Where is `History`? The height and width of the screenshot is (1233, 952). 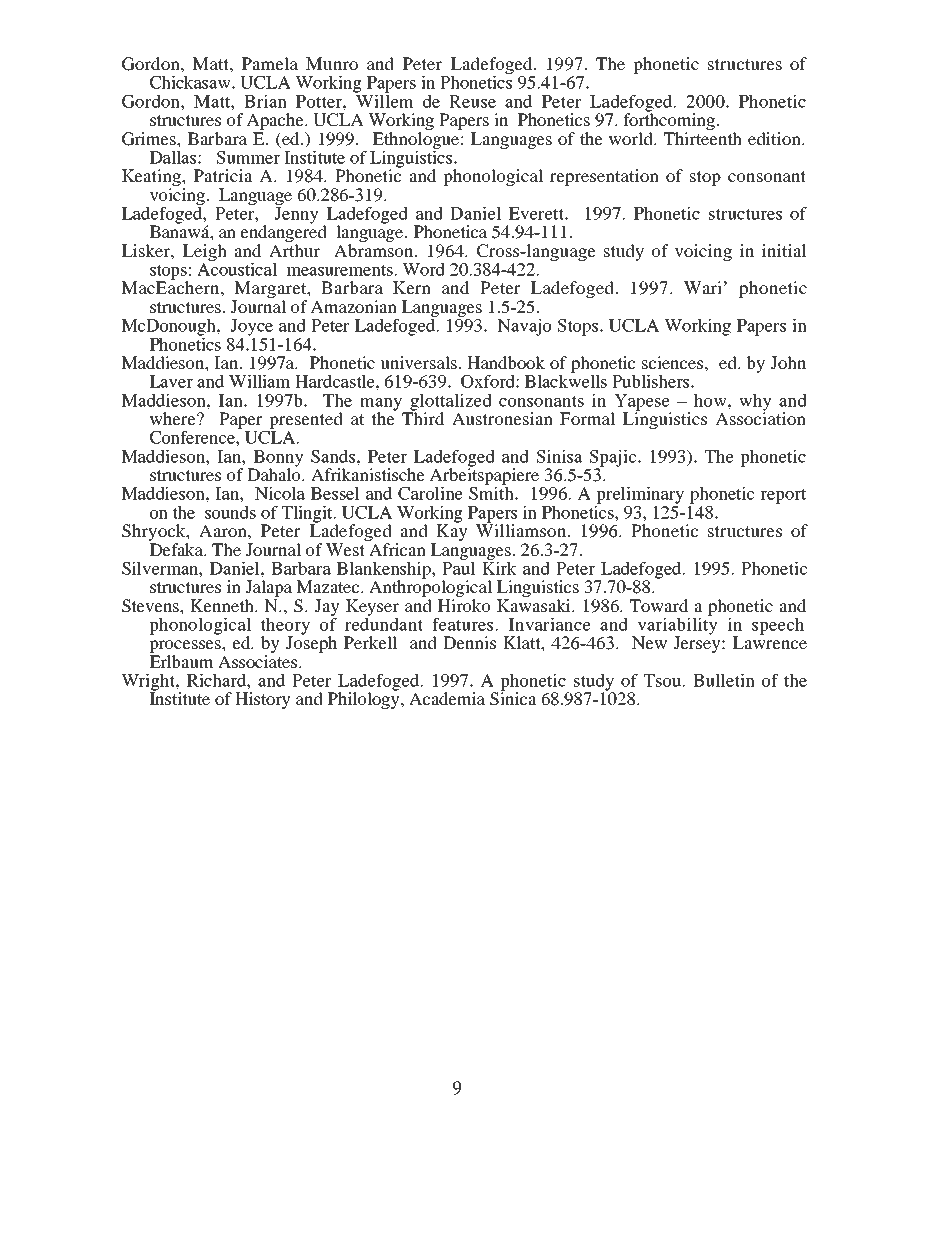 History is located at coordinates (263, 700).
